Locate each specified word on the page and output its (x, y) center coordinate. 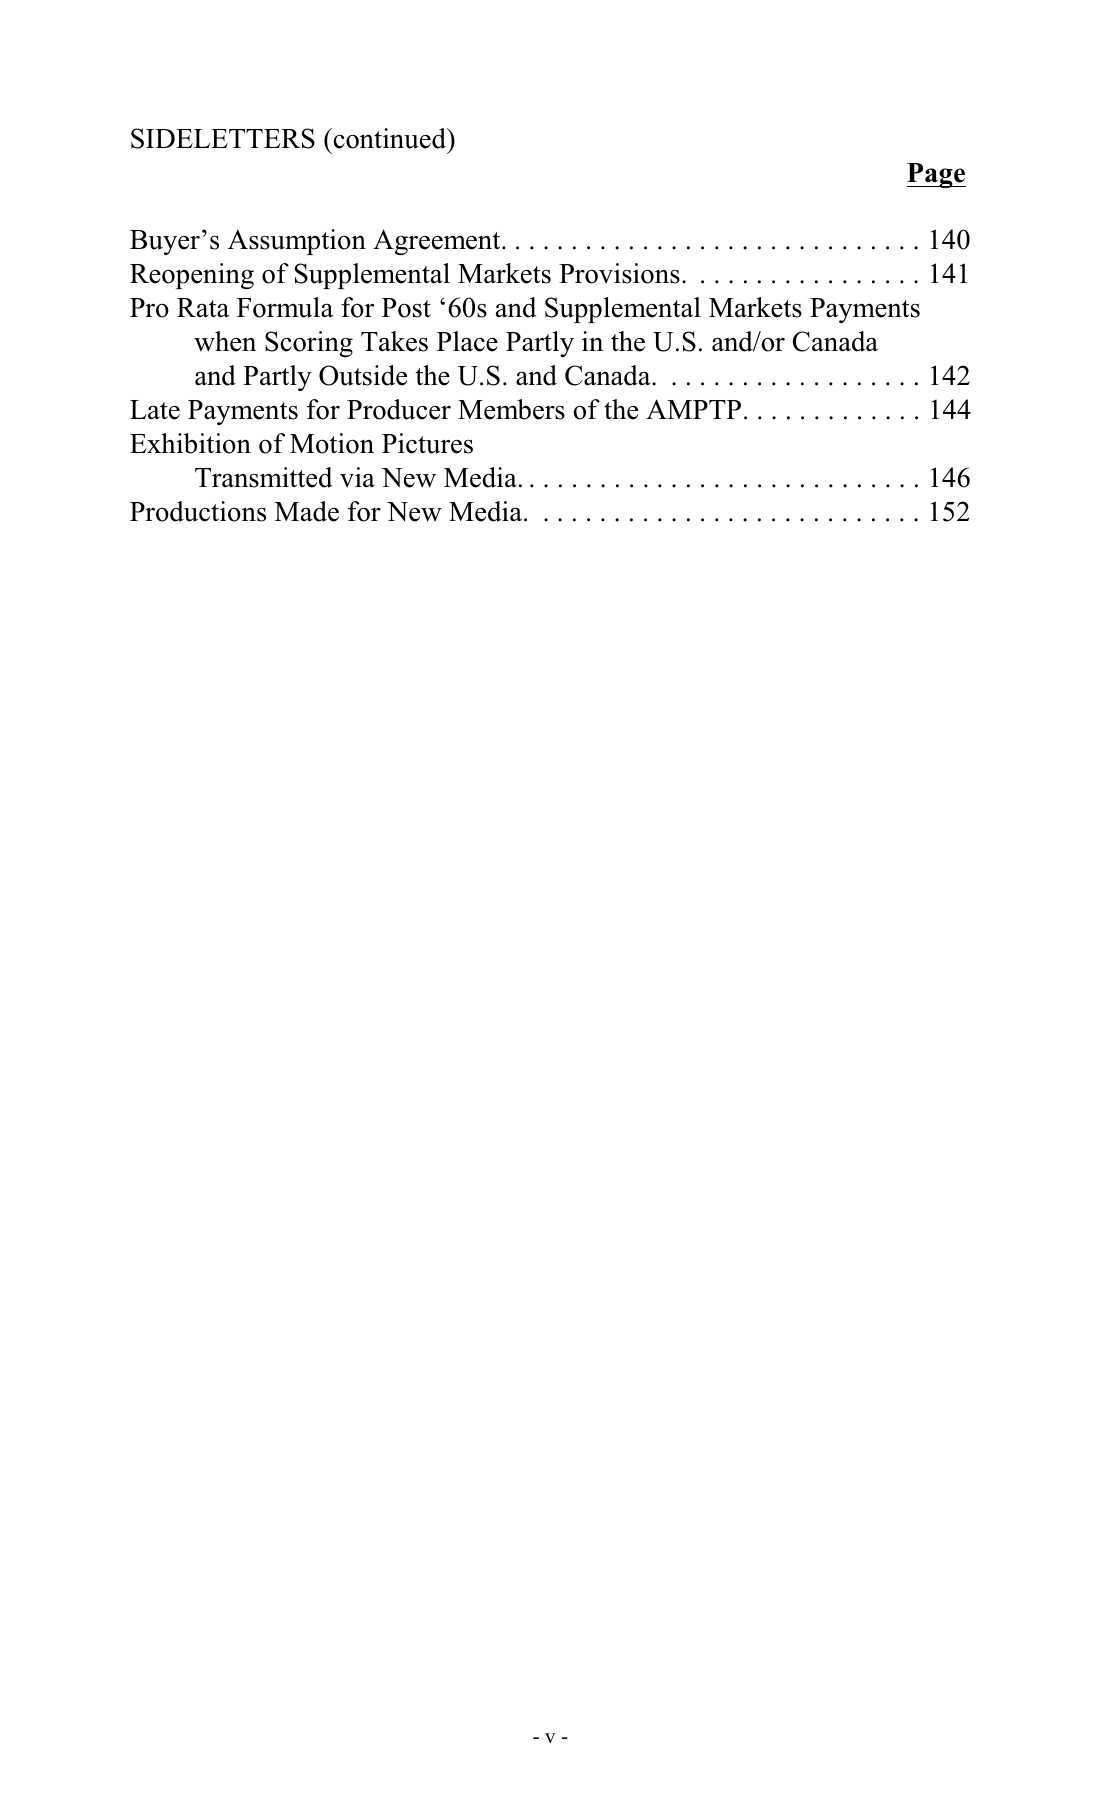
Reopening (192, 276)
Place (467, 341)
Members (511, 409)
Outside (363, 375)
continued (390, 138)
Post (406, 308)
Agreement (438, 242)
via (357, 477)
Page (936, 175)
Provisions (619, 273)
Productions (198, 511)
